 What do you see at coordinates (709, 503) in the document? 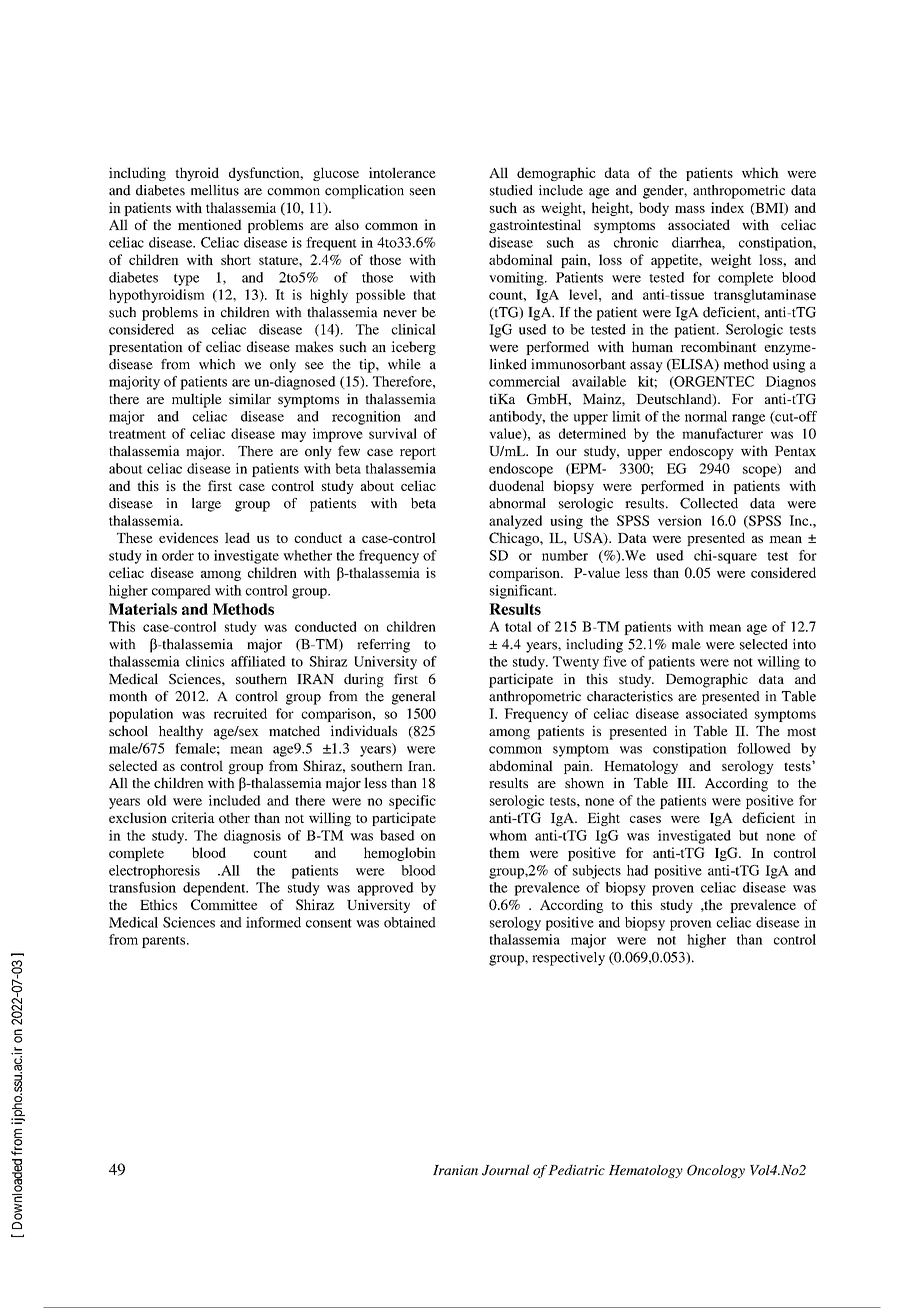
I see `Collected` at bounding box center [709, 503].
